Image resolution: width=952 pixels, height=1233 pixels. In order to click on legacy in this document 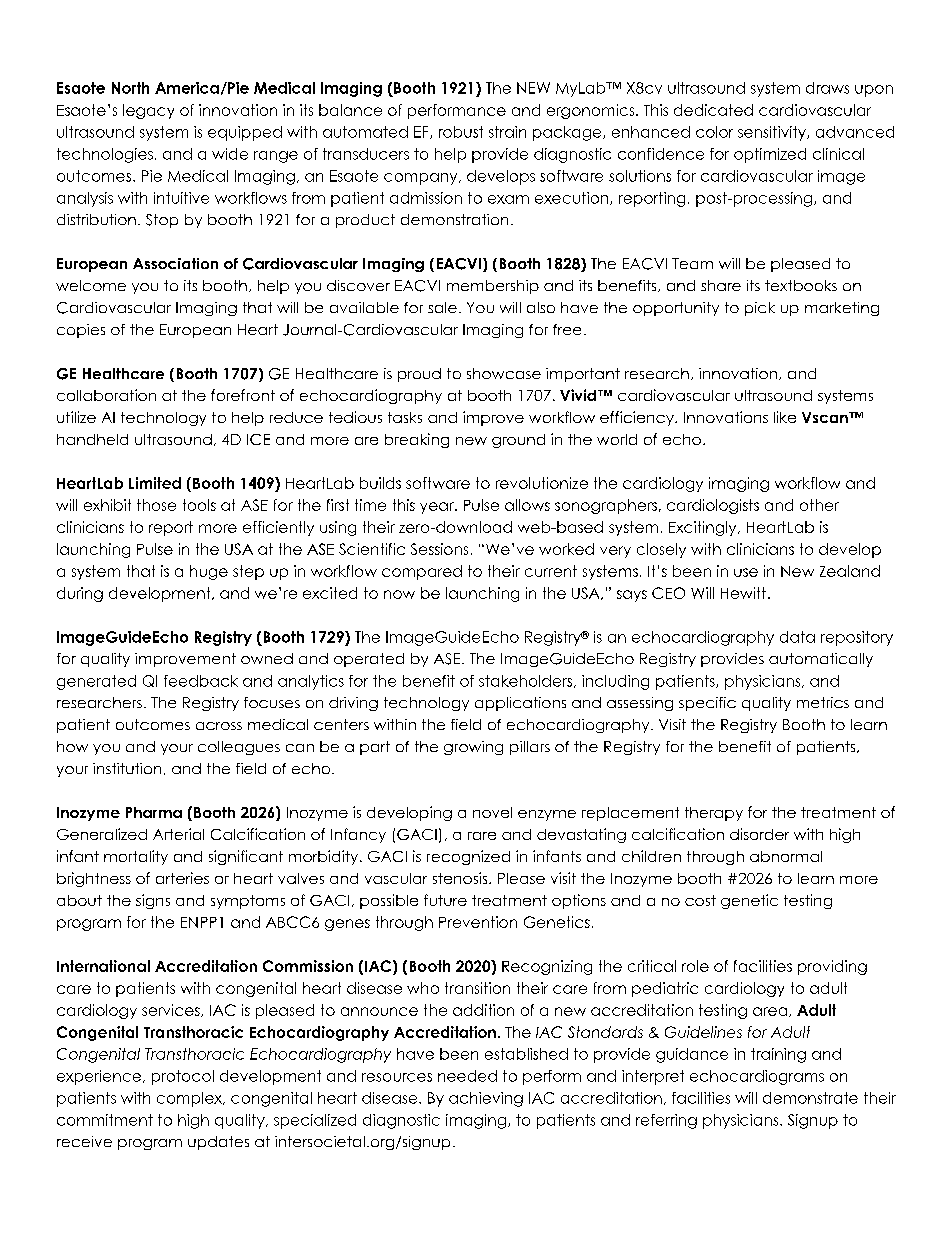, I will do `click(148, 111)`.
